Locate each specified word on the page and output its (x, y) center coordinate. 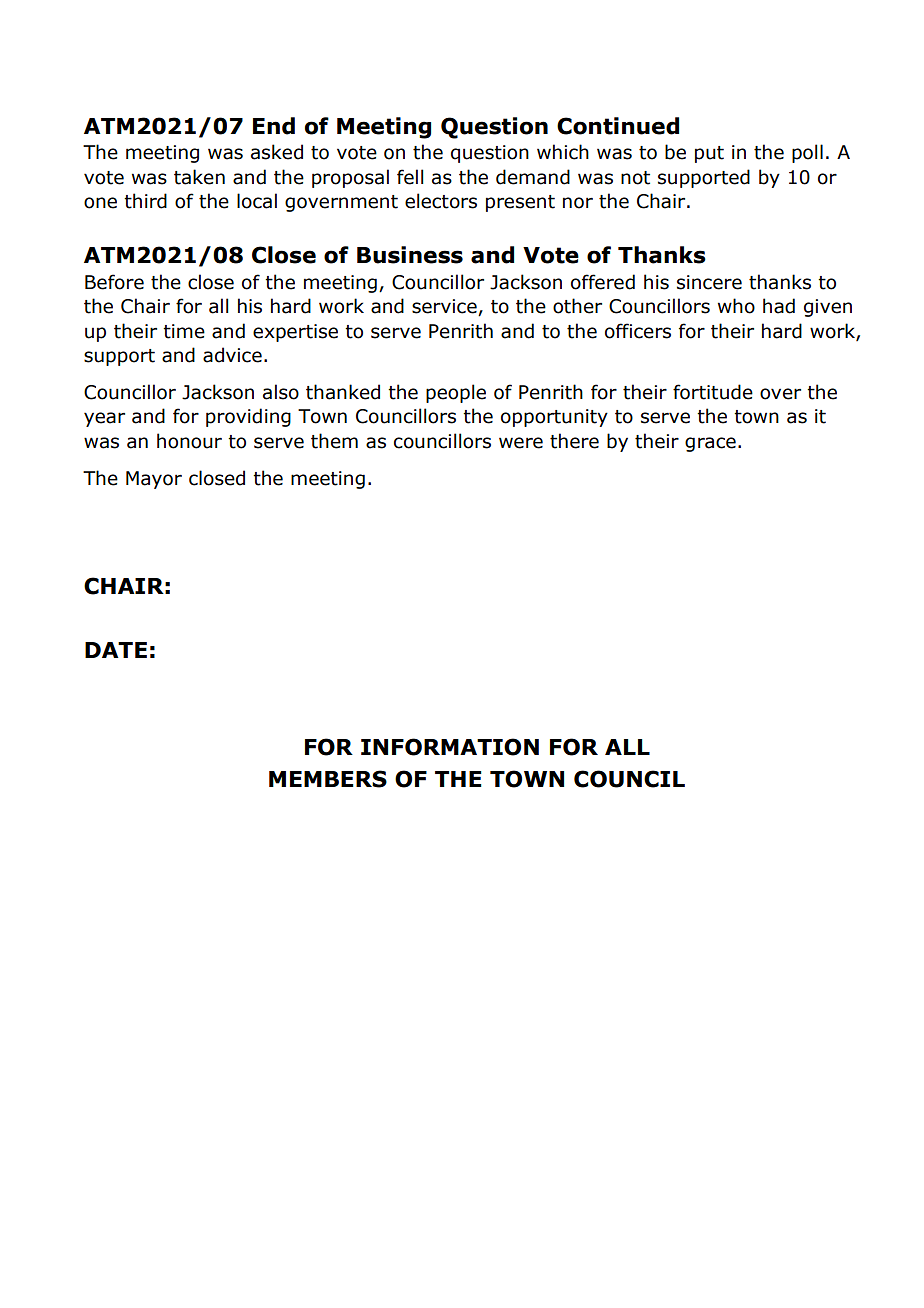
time (184, 331)
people (456, 393)
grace (710, 444)
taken (199, 177)
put (709, 154)
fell (410, 177)
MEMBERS (328, 779)
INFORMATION (450, 747)
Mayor (154, 480)
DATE (116, 650)
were (521, 443)
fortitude (713, 392)
